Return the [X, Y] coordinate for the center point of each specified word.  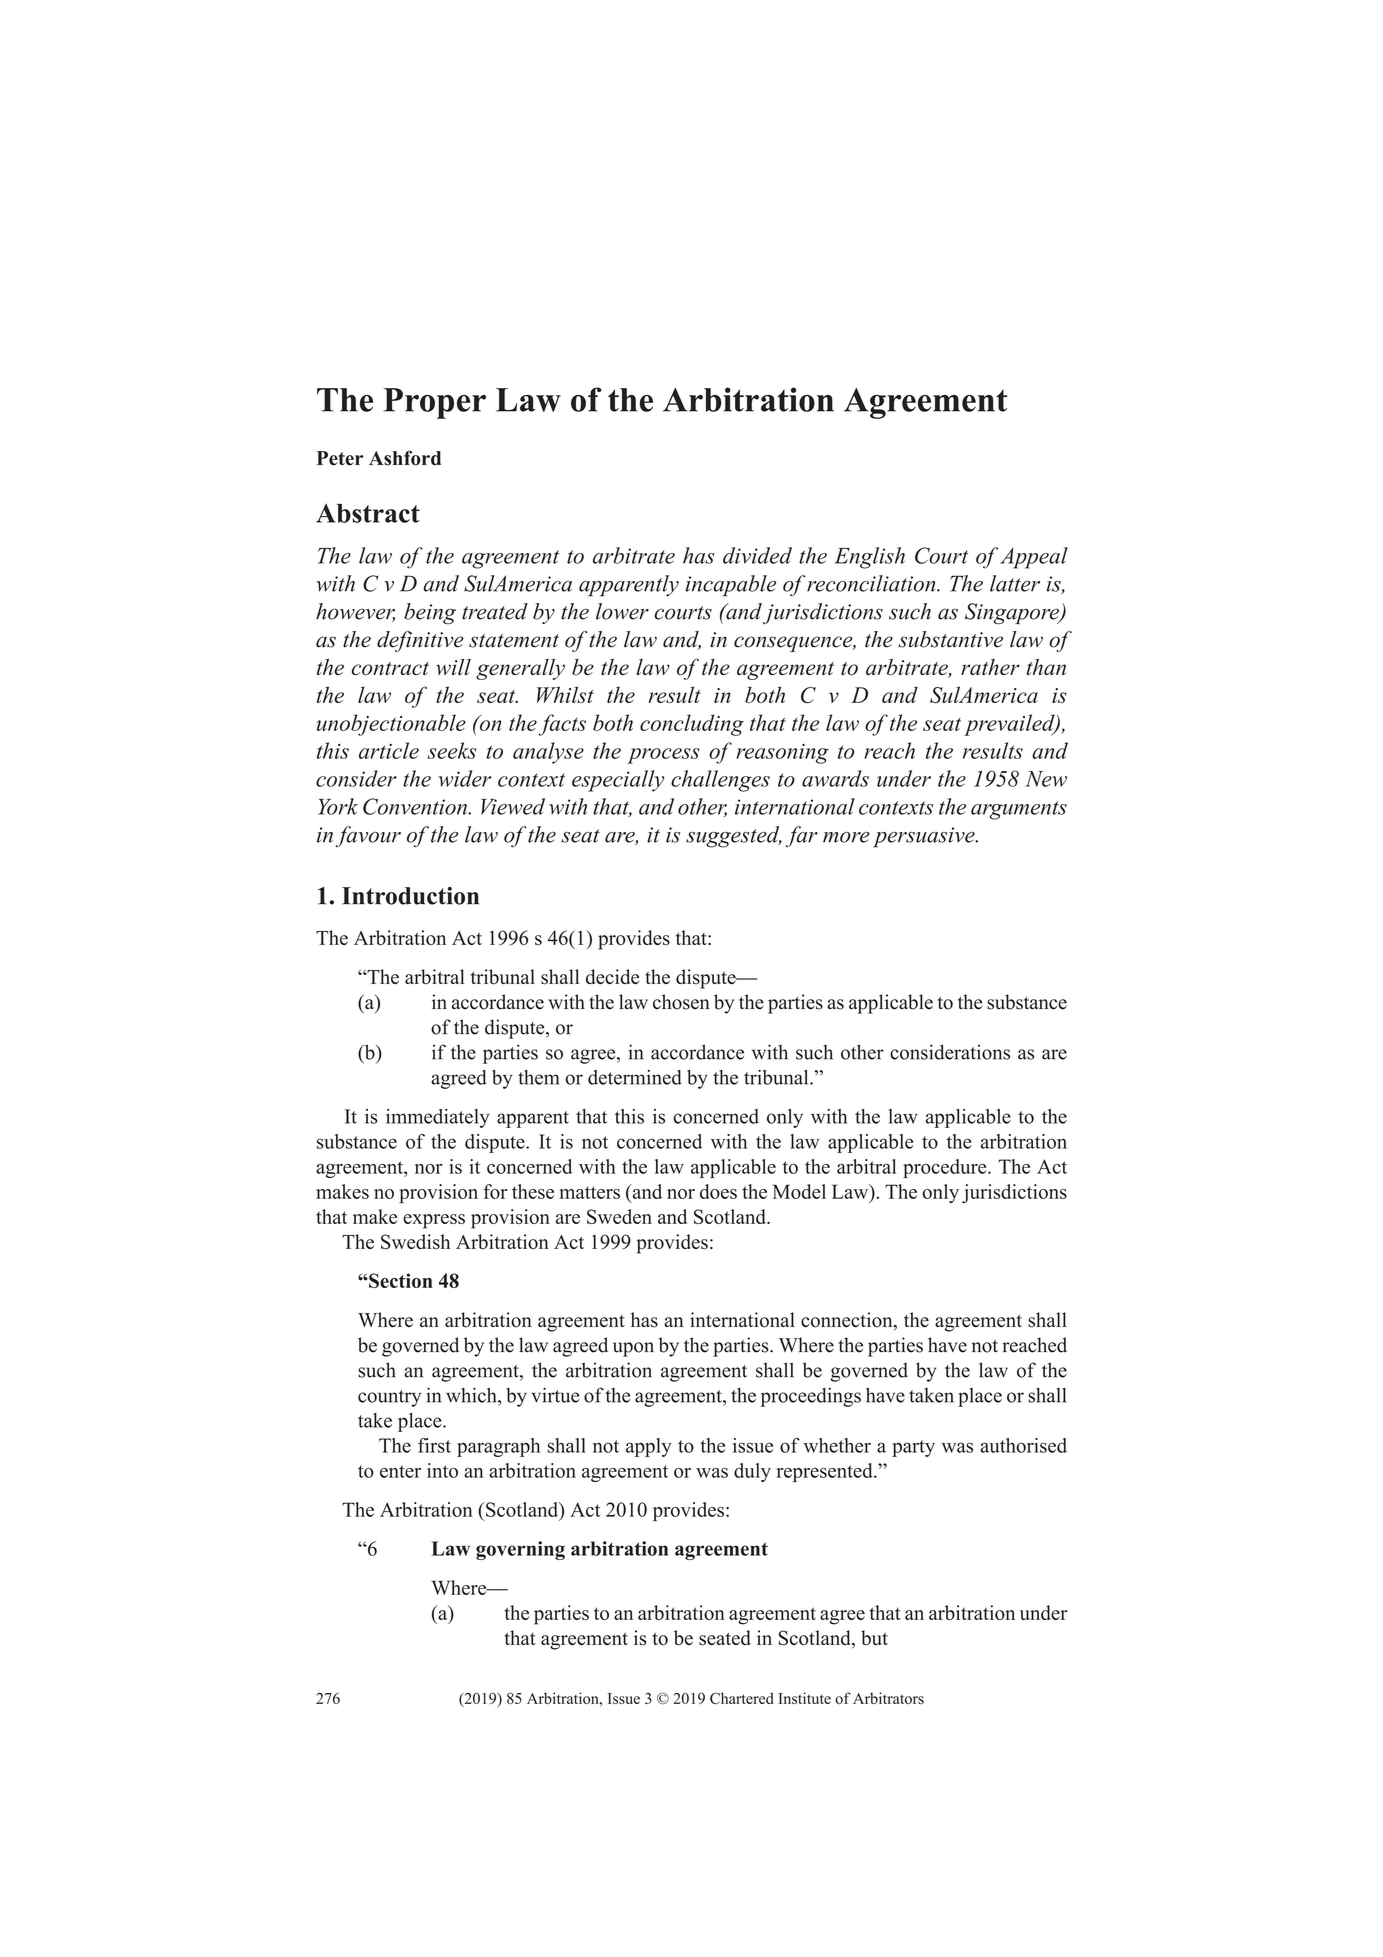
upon [633, 1349]
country [389, 1398]
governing [520, 1550]
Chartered [742, 1698]
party [913, 1448]
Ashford [405, 458]
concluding [692, 725]
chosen [681, 1002]
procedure [946, 1168]
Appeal [1034, 558]
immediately [438, 1118]
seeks [451, 750]
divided [757, 555]
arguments [1019, 810]
